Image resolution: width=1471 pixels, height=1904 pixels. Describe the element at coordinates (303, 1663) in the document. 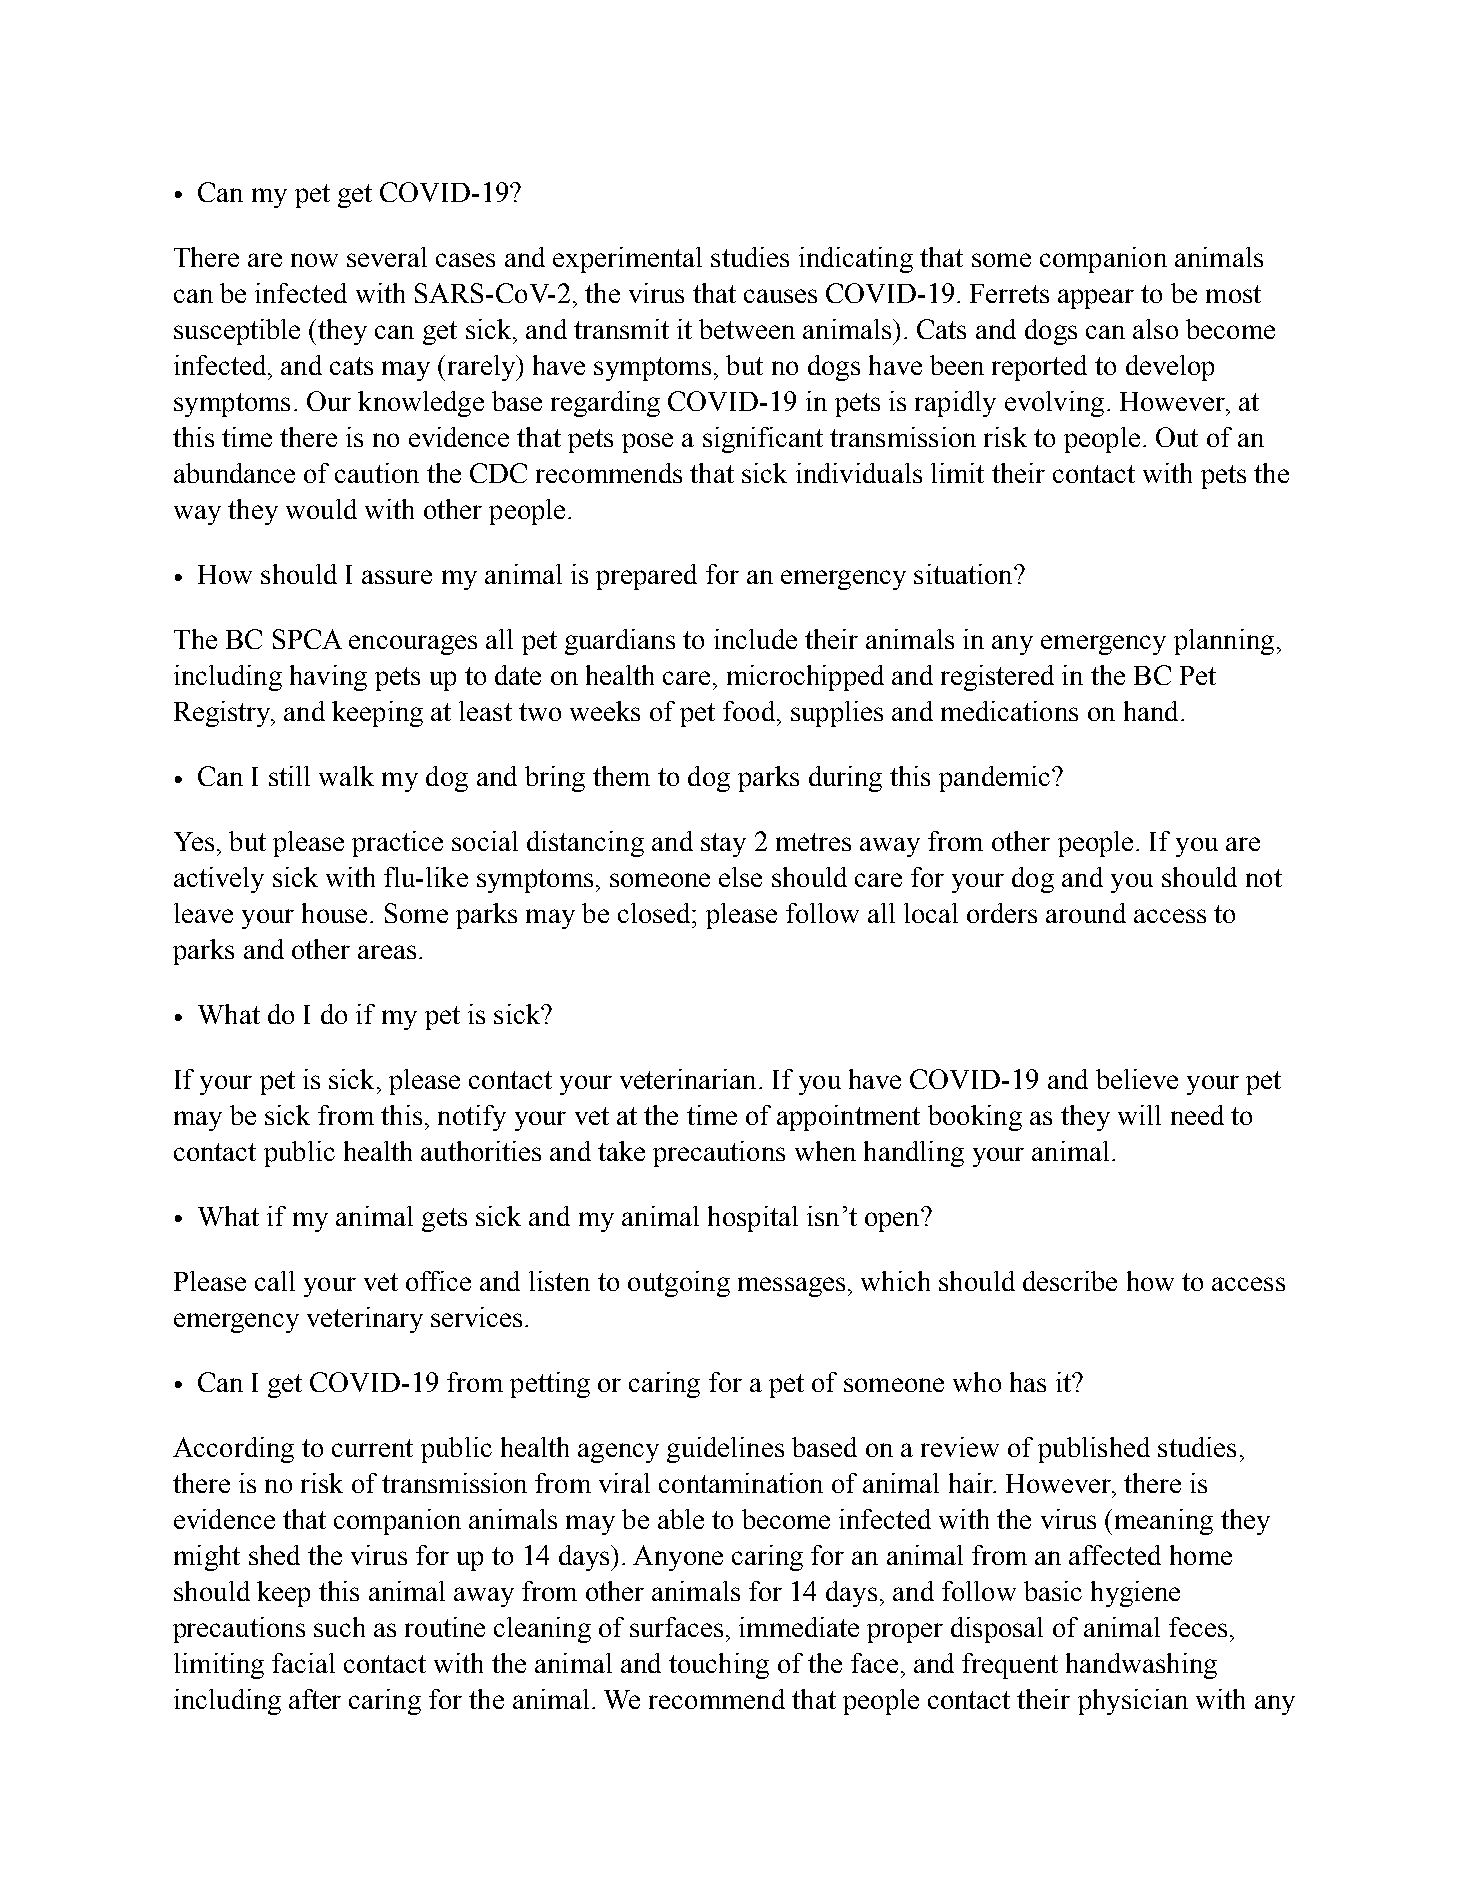

I see `facial` at that location.
